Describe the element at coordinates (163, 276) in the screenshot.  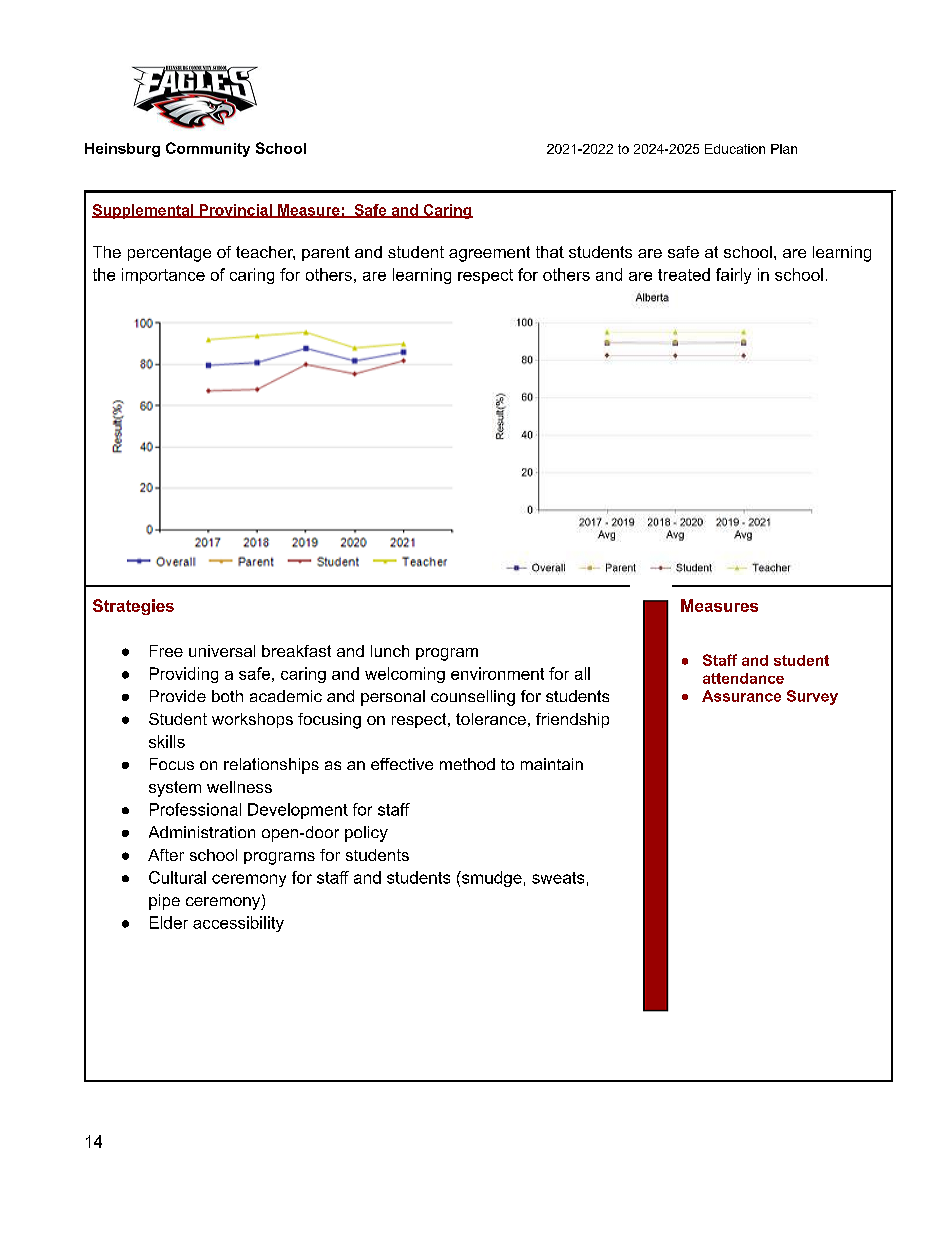
I see `importance` at that location.
